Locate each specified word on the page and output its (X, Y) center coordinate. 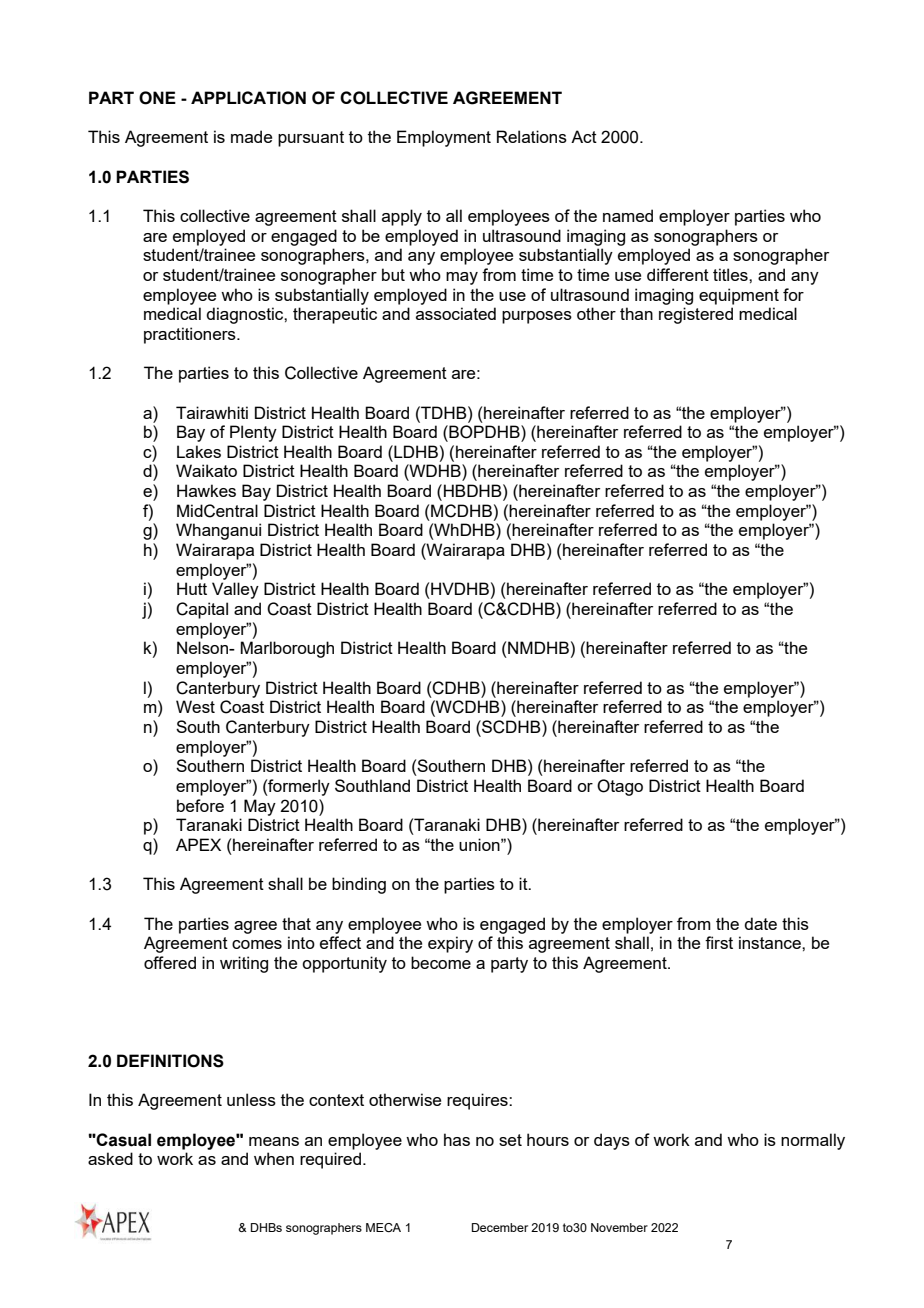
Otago (620, 787)
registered (696, 315)
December (500, 1227)
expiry (450, 944)
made (251, 136)
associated (456, 313)
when (274, 1158)
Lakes (199, 451)
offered (170, 962)
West (195, 706)
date (760, 923)
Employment (444, 138)
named (628, 215)
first (719, 942)
